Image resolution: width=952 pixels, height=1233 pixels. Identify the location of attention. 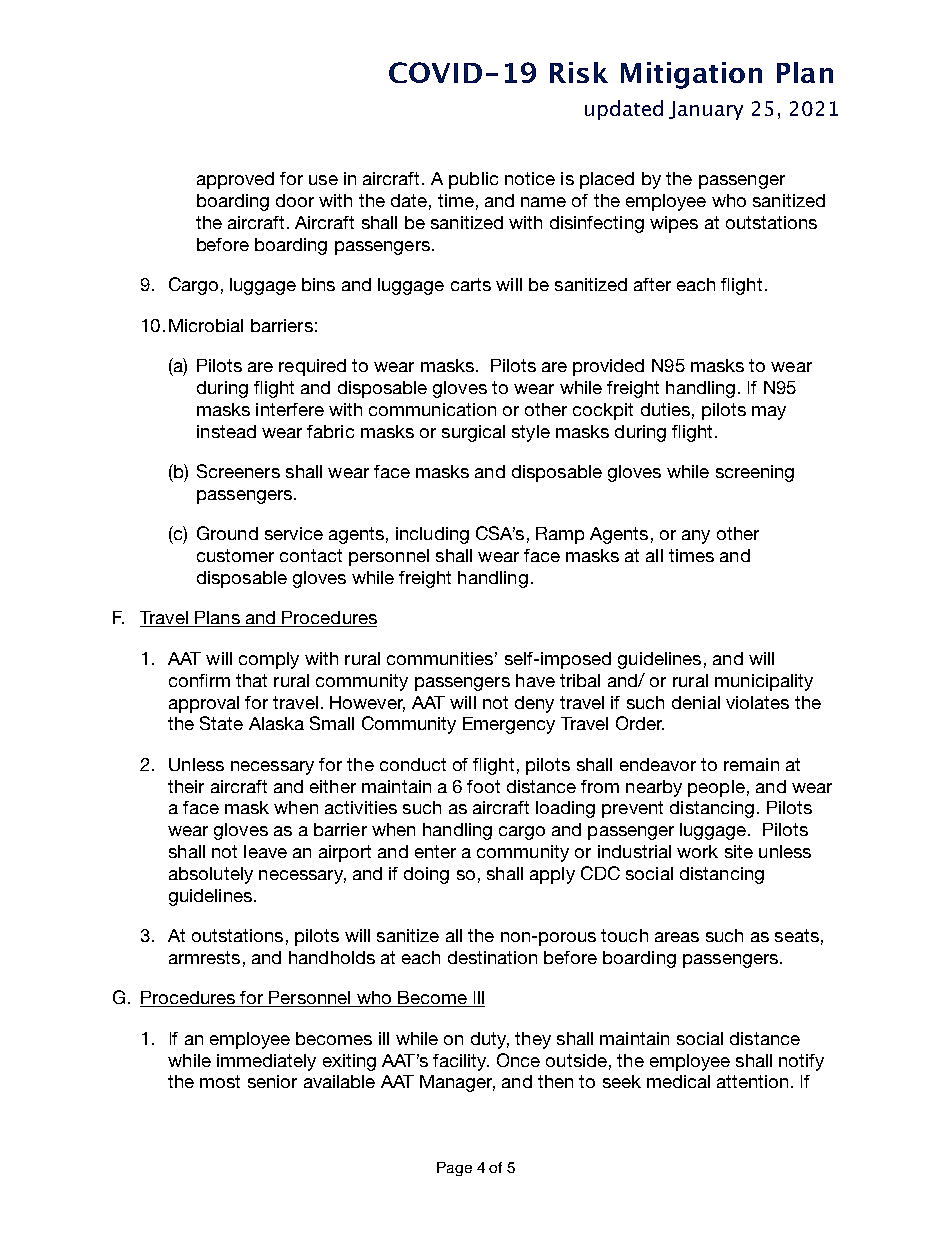
(752, 1081).
